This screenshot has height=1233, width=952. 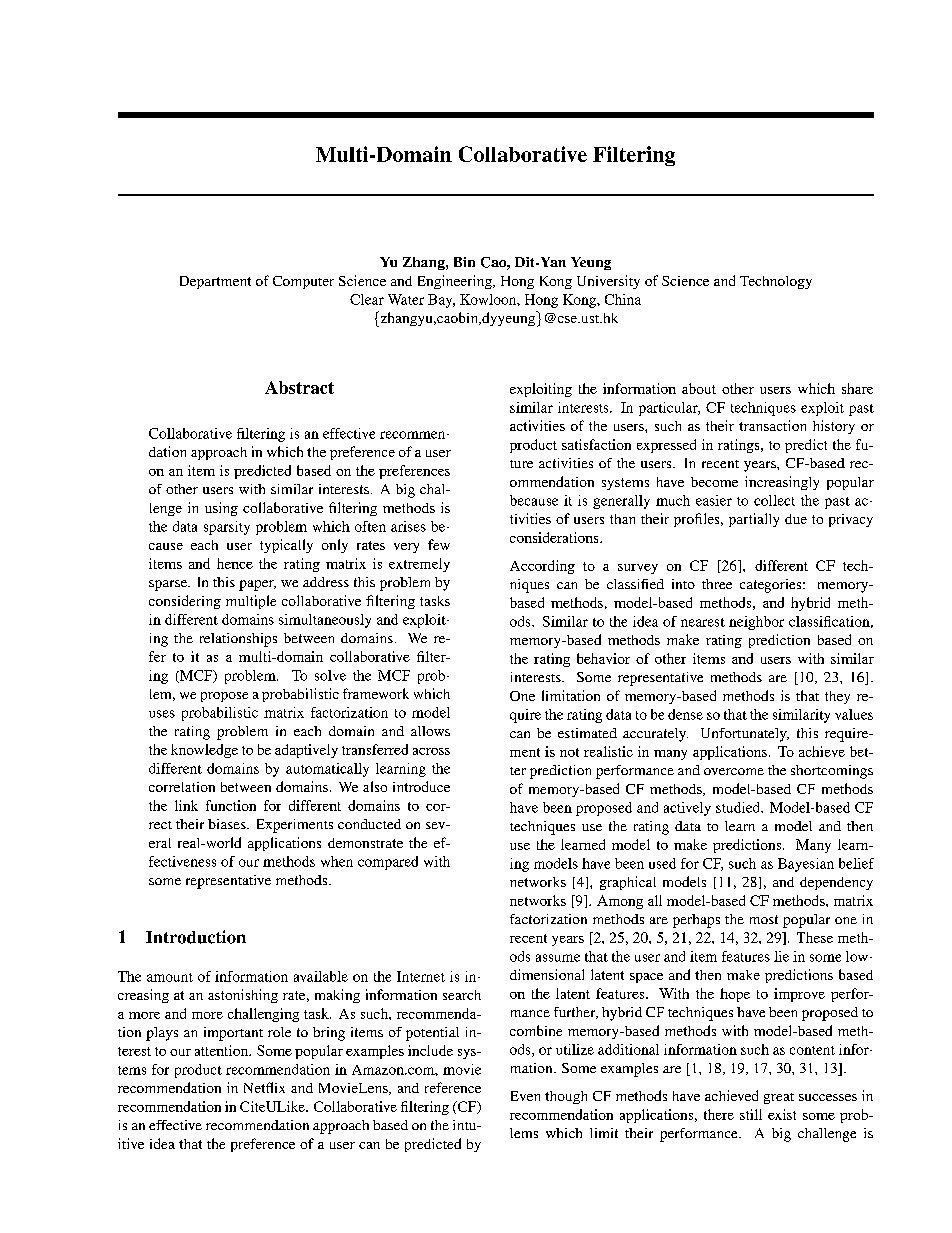 I want to click on Computer, so click(x=303, y=282).
